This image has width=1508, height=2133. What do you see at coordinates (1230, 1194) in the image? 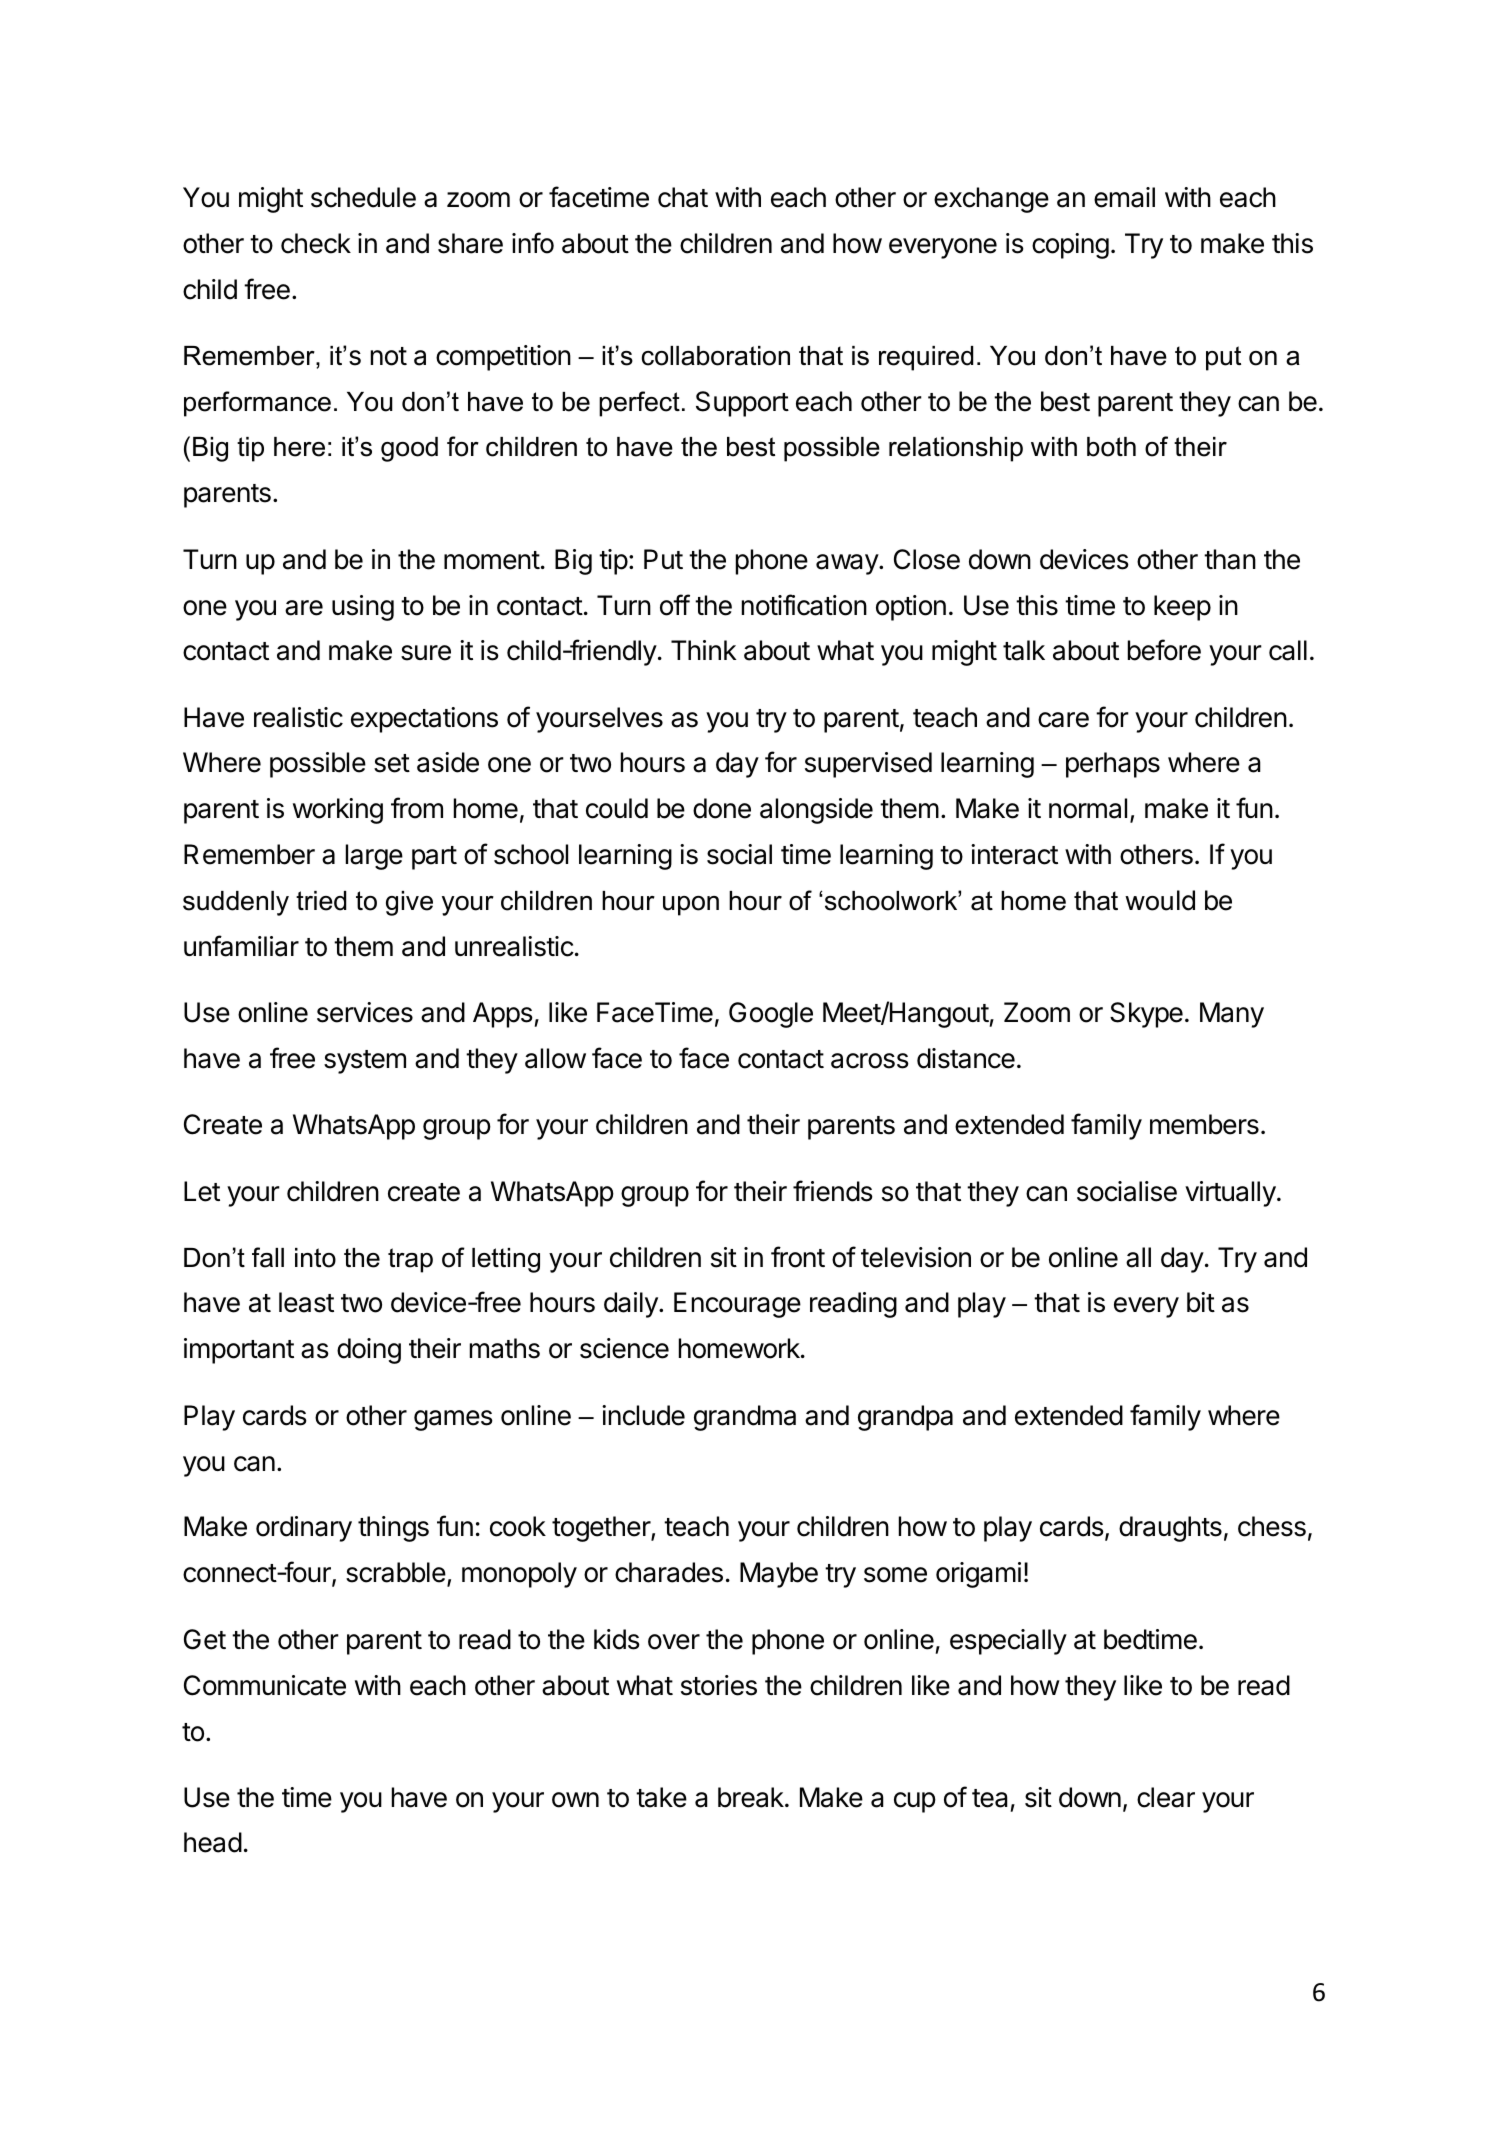
I see `virtually` at bounding box center [1230, 1194].
